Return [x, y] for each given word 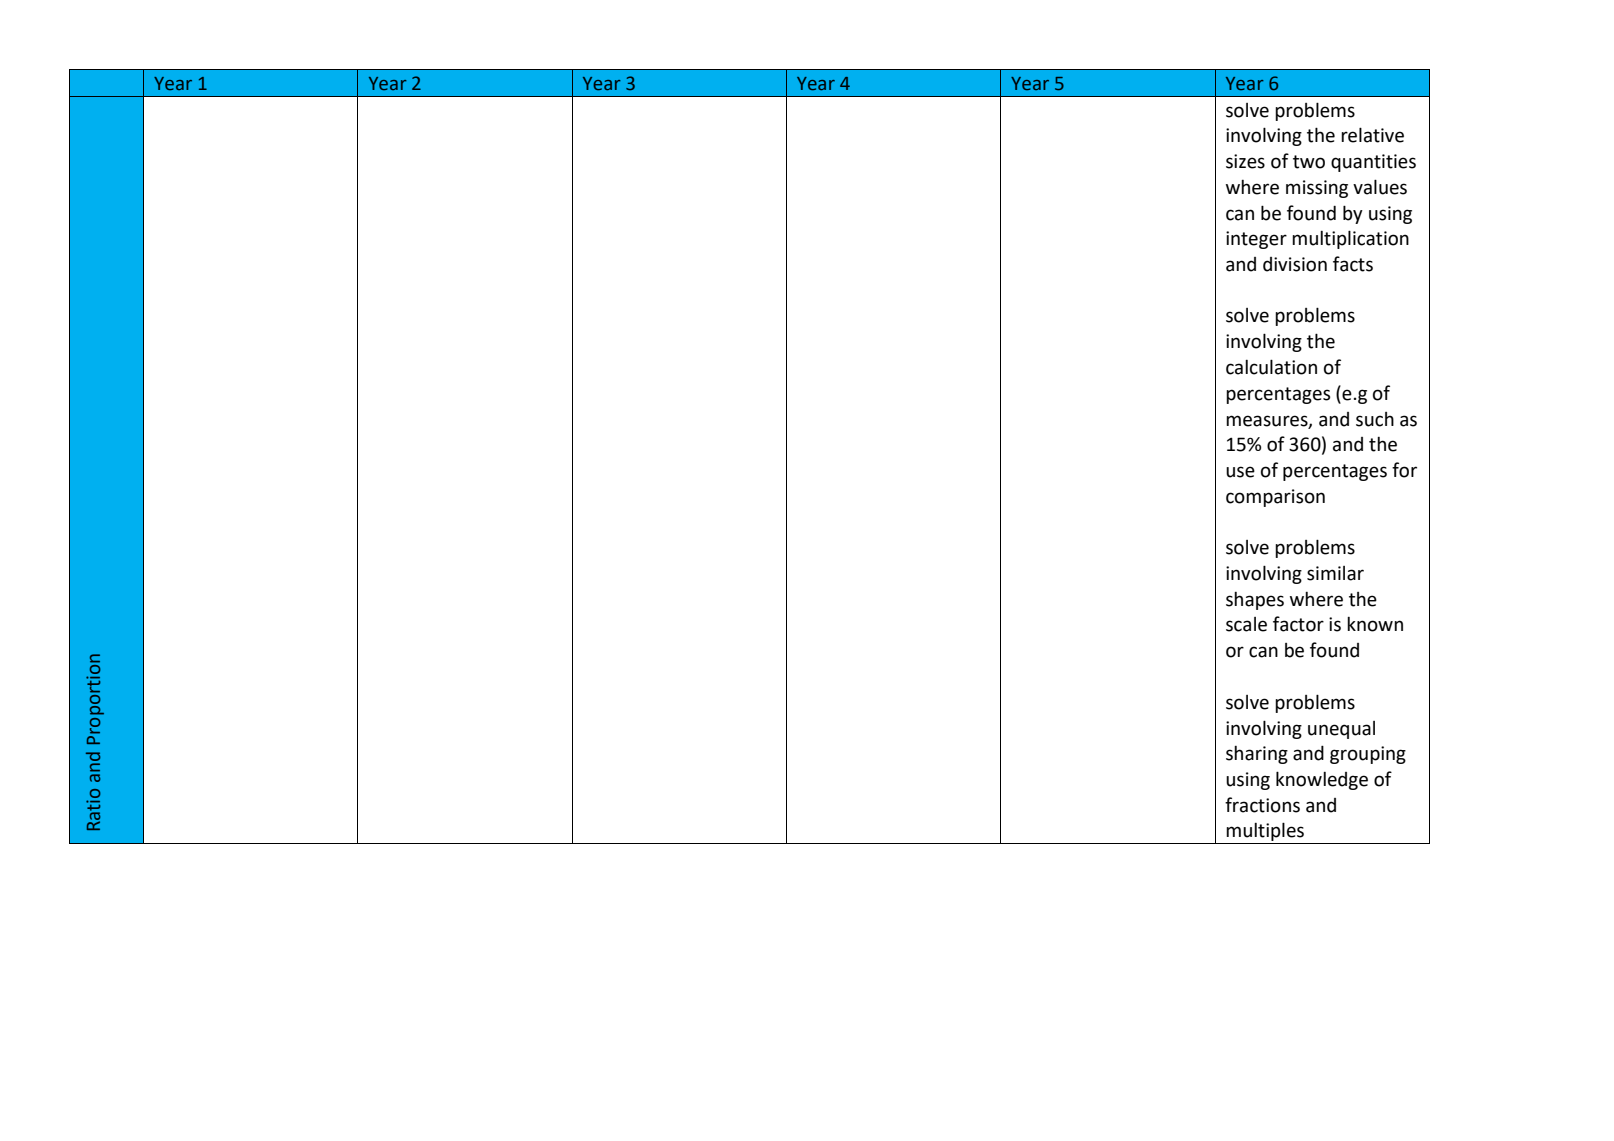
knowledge [1322, 780]
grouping [1368, 755]
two [1309, 162]
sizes [1245, 161]
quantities [1373, 163]
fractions [1262, 805]
